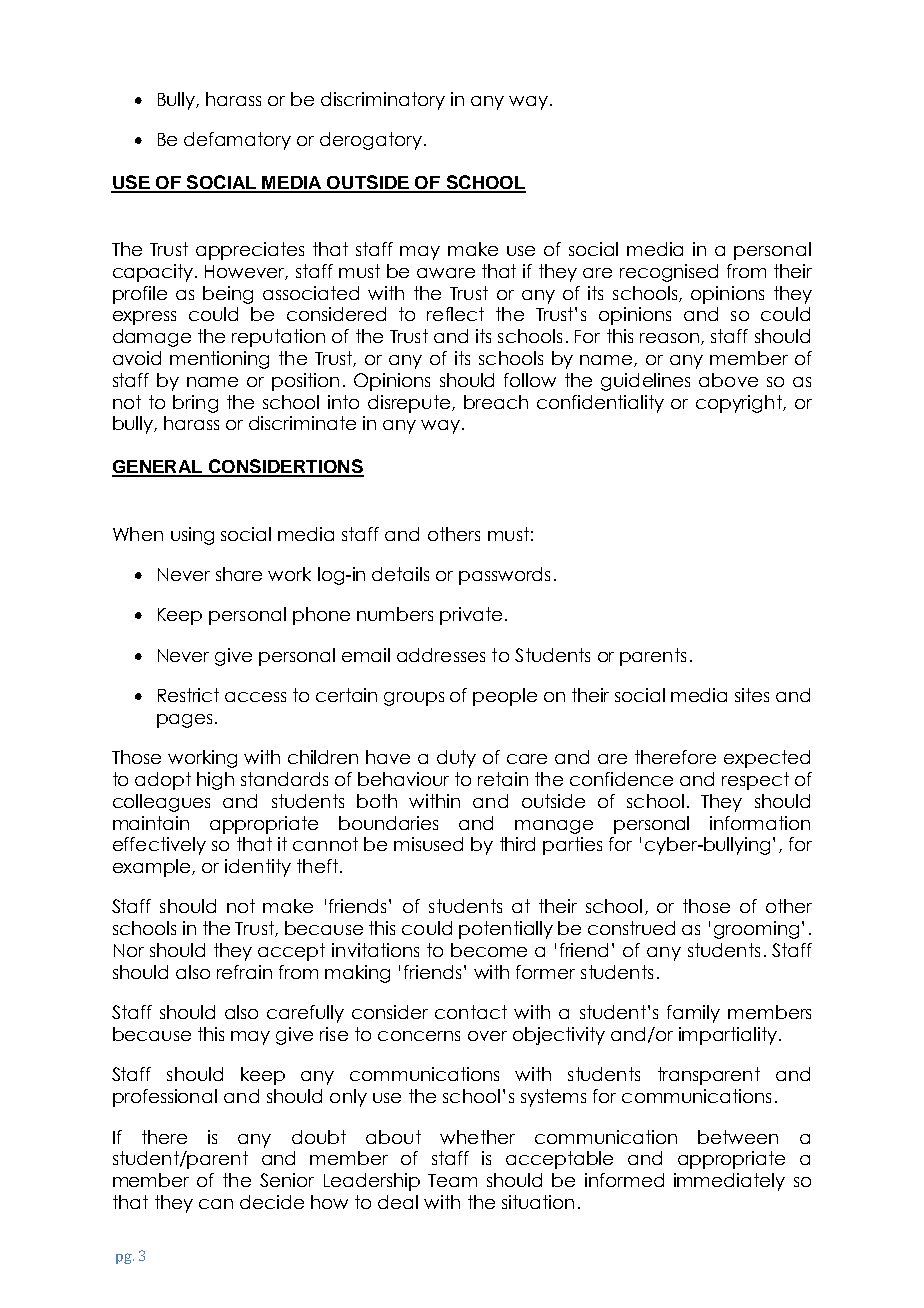 The width and height of the document is (924, 1308). Describe the element at coordinates (738, 1137) in the document. I see `between` at that location.
